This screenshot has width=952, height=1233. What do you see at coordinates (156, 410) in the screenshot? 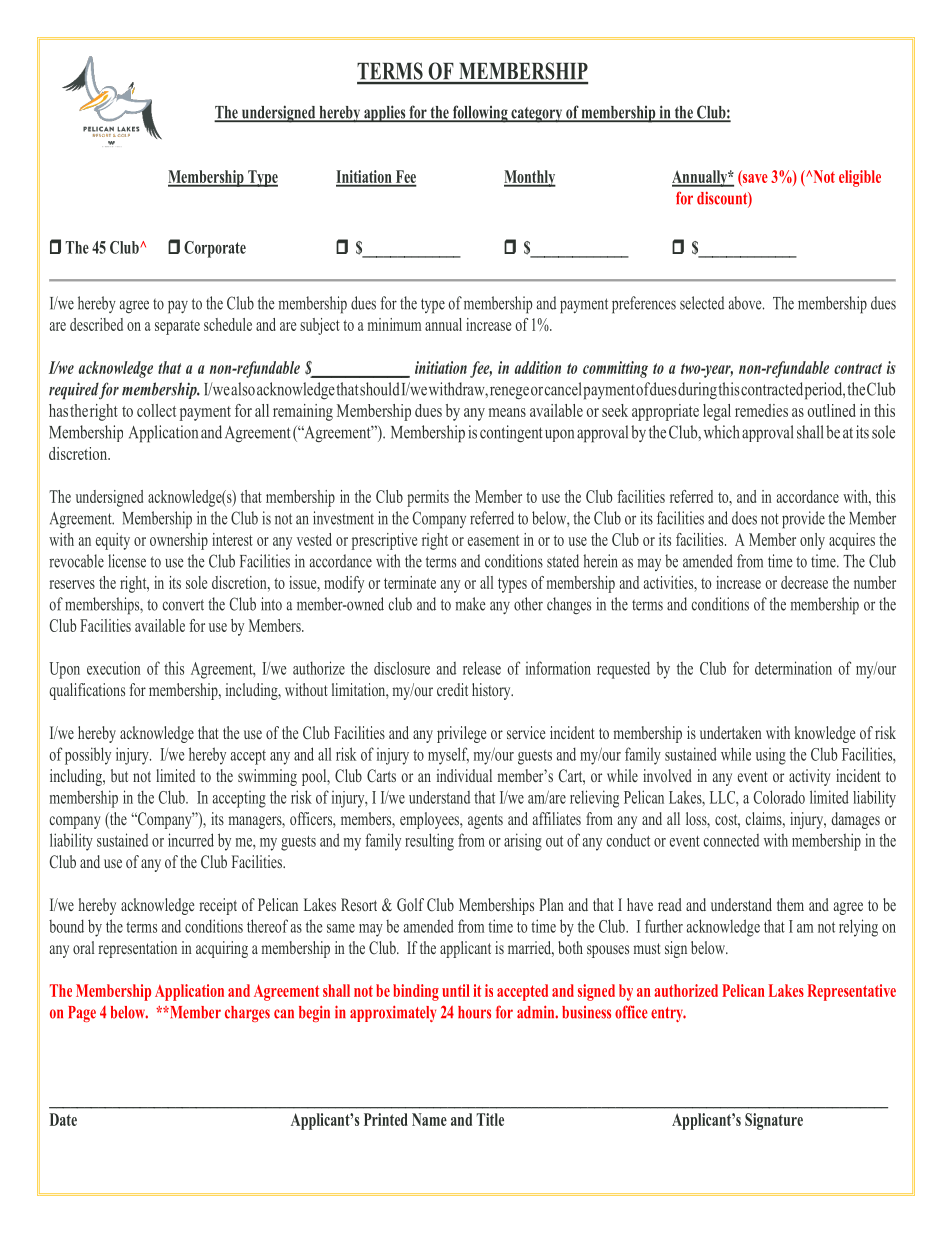
I see `collect` at bounding box center [156, 410].
